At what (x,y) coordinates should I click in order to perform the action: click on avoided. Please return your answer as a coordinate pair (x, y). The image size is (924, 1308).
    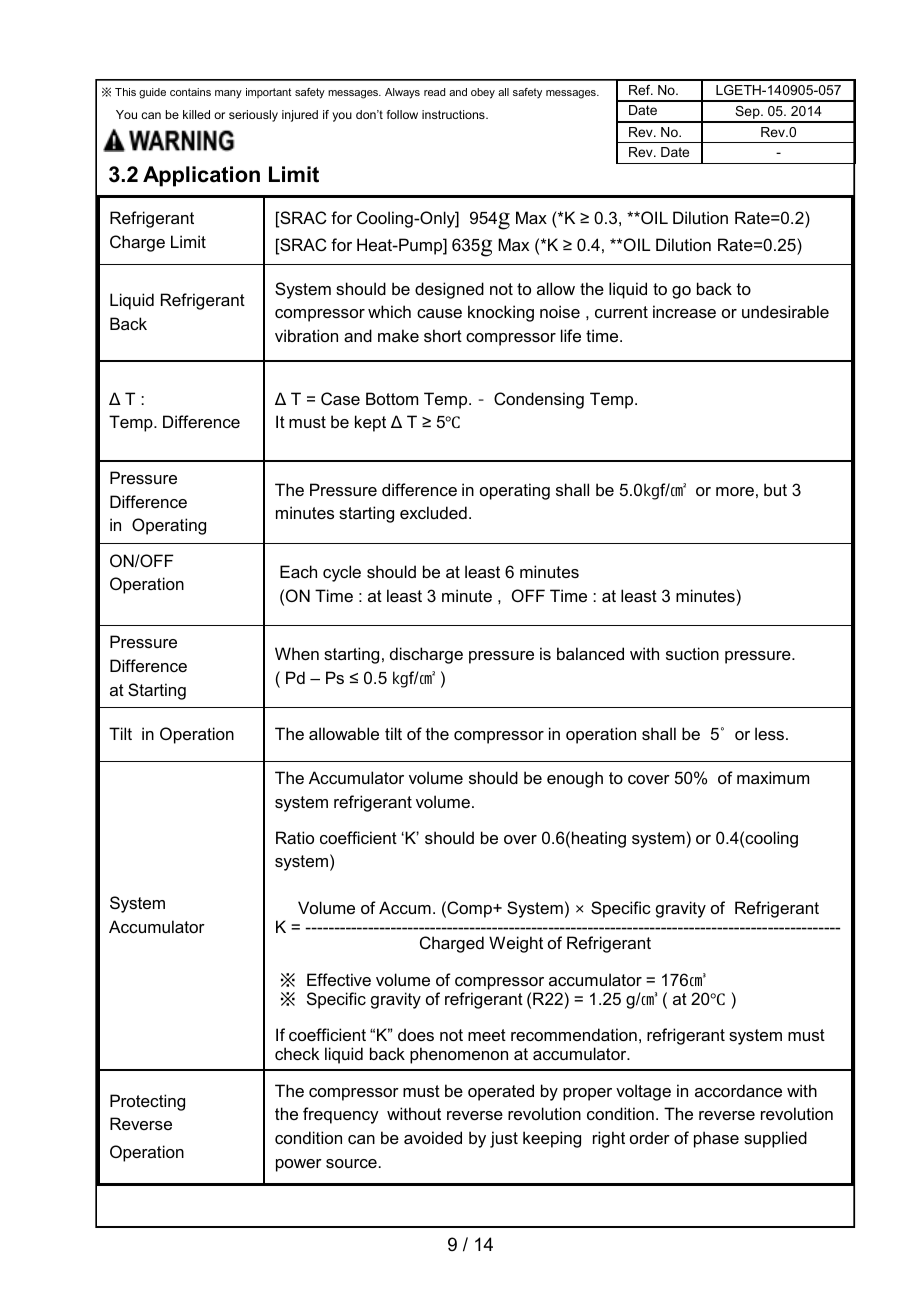
    Looking at the image, I should click on (433, 1137).
